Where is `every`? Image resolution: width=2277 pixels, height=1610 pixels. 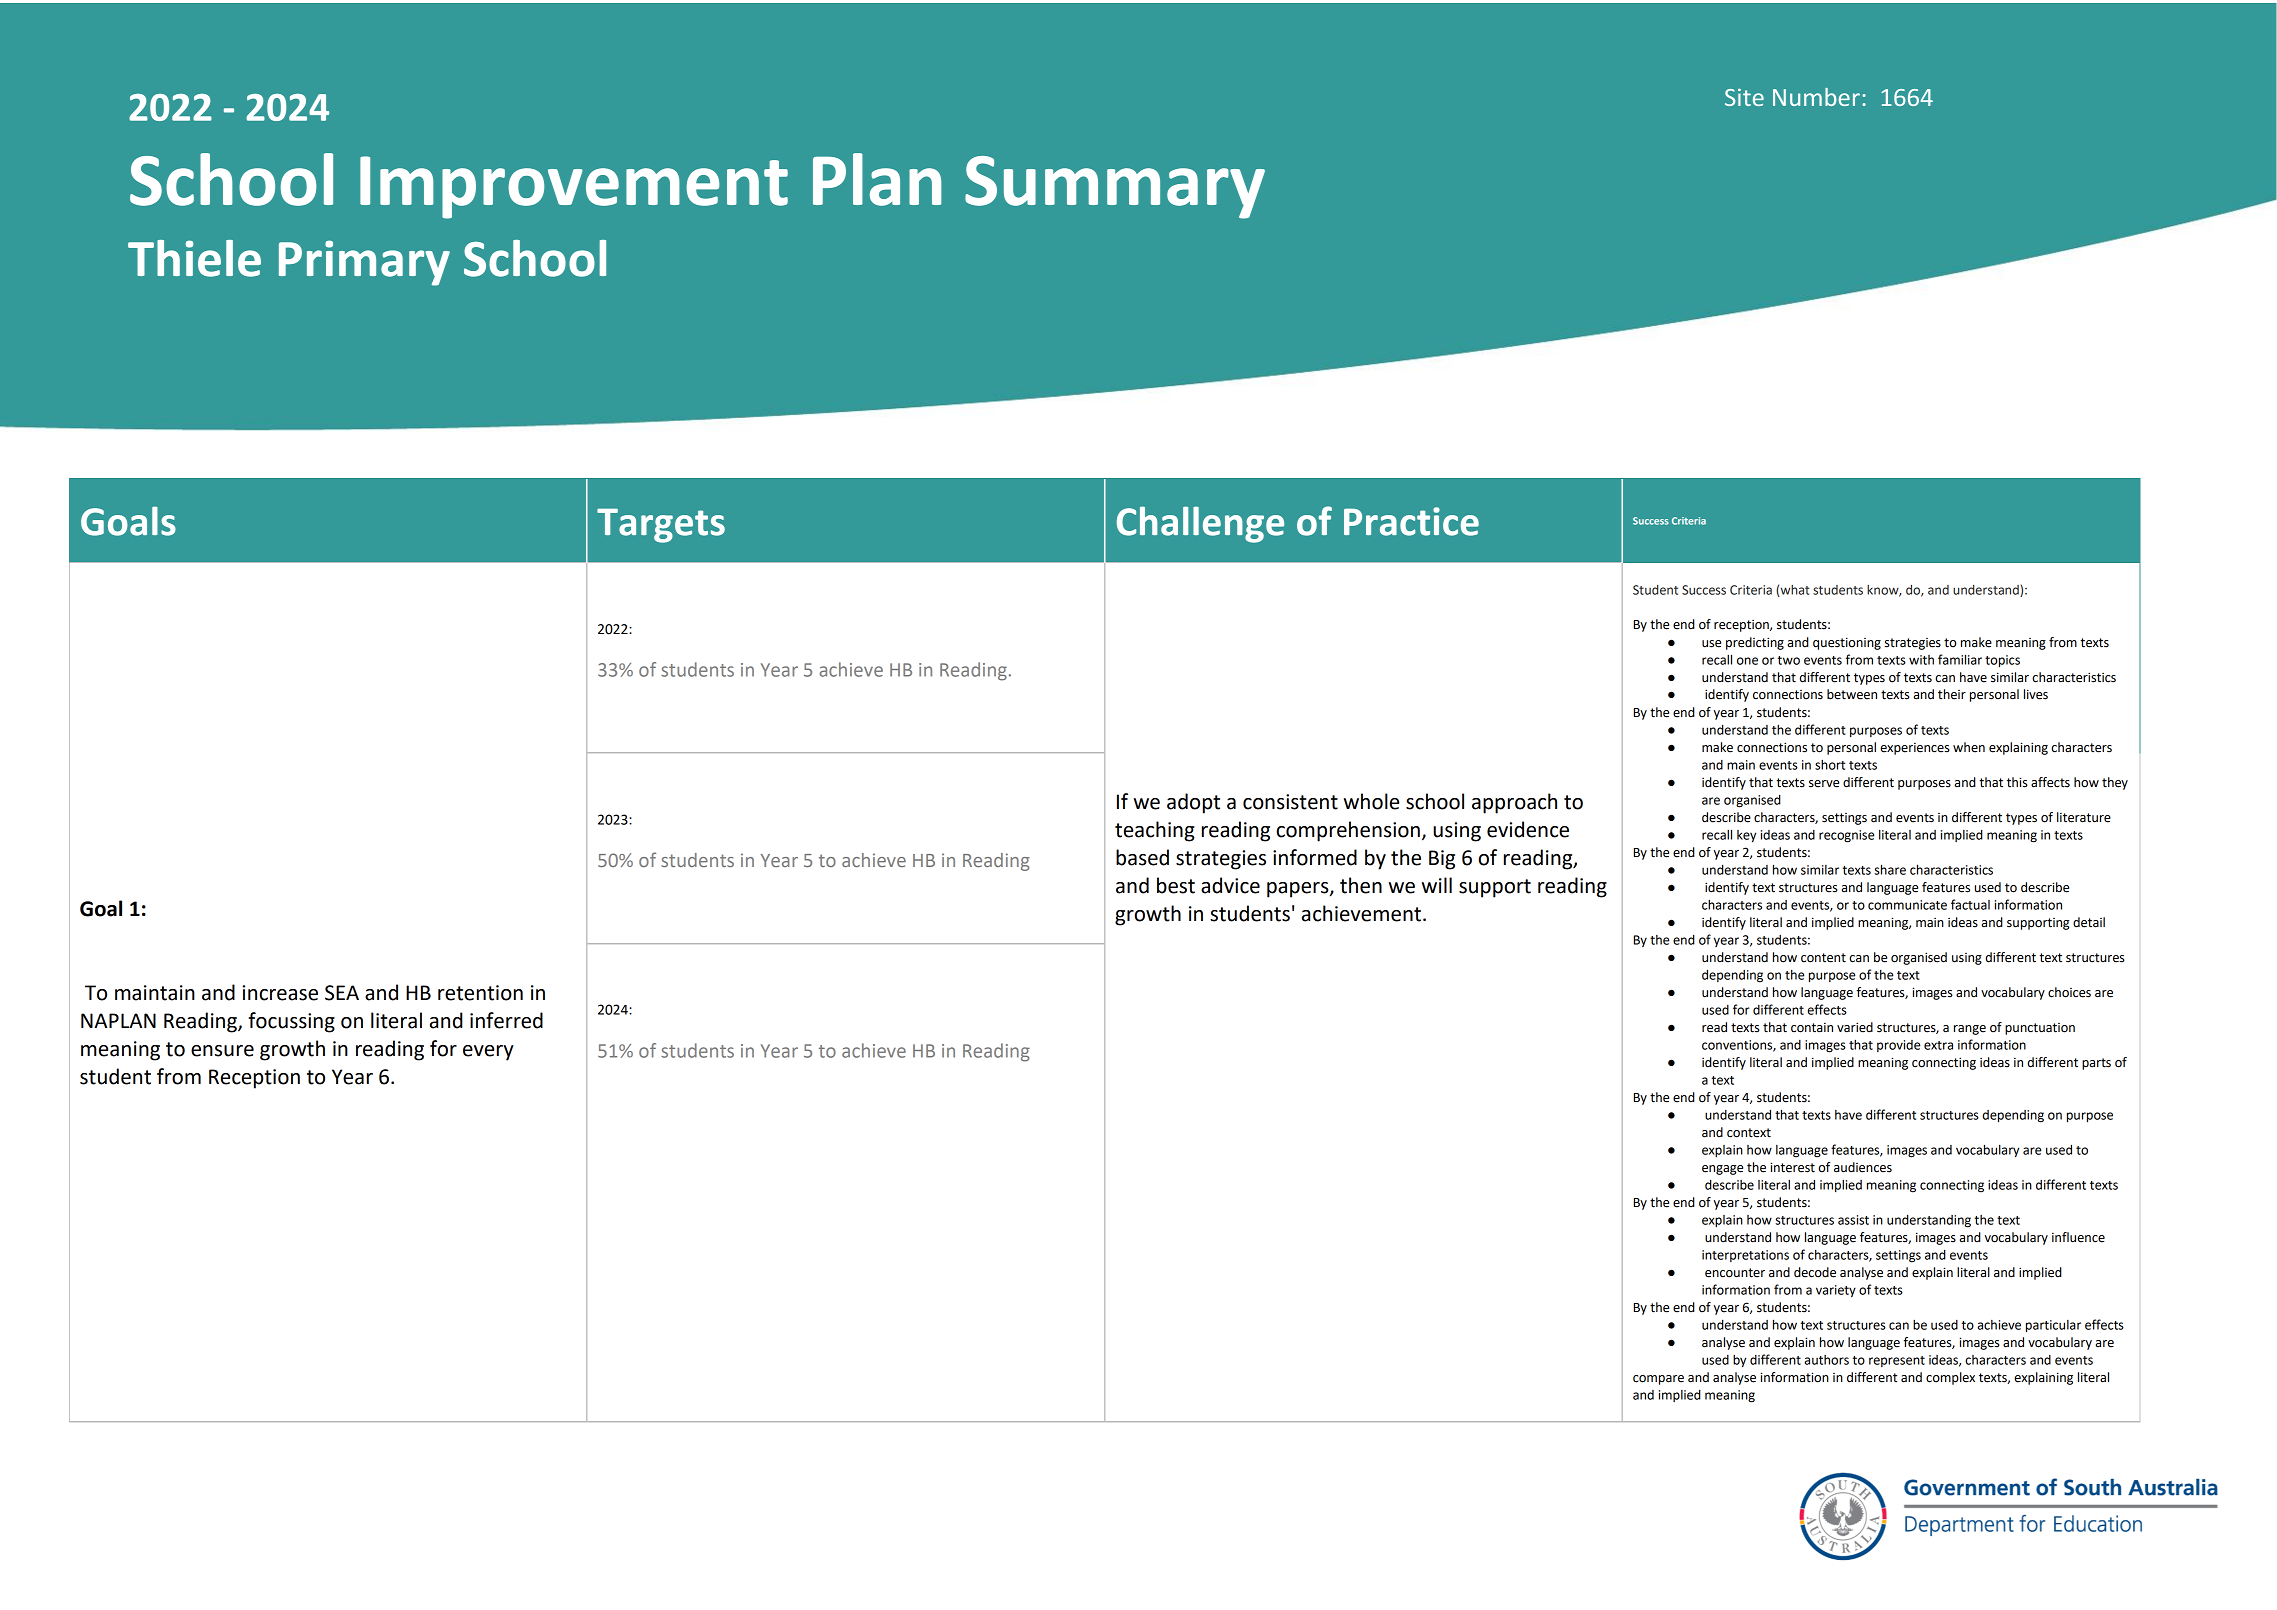
every is located at coordinates (488, 1053).
